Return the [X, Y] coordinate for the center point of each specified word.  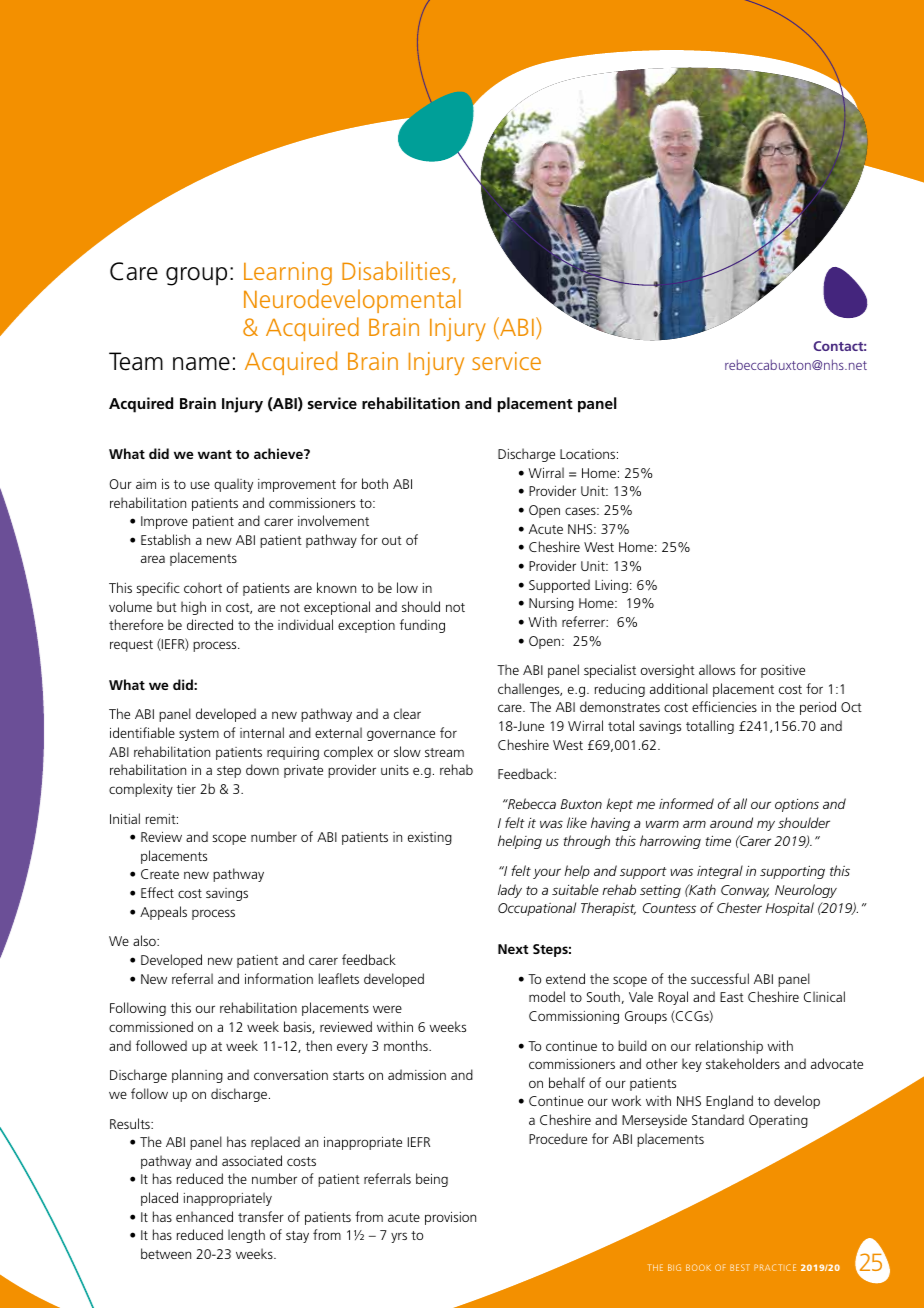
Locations [589, 454]
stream [444, 752]
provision [450, 1218]
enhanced [204, 1216]
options [797, 805]
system [199, 735]
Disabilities [397, 272]
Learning [288, 273]
